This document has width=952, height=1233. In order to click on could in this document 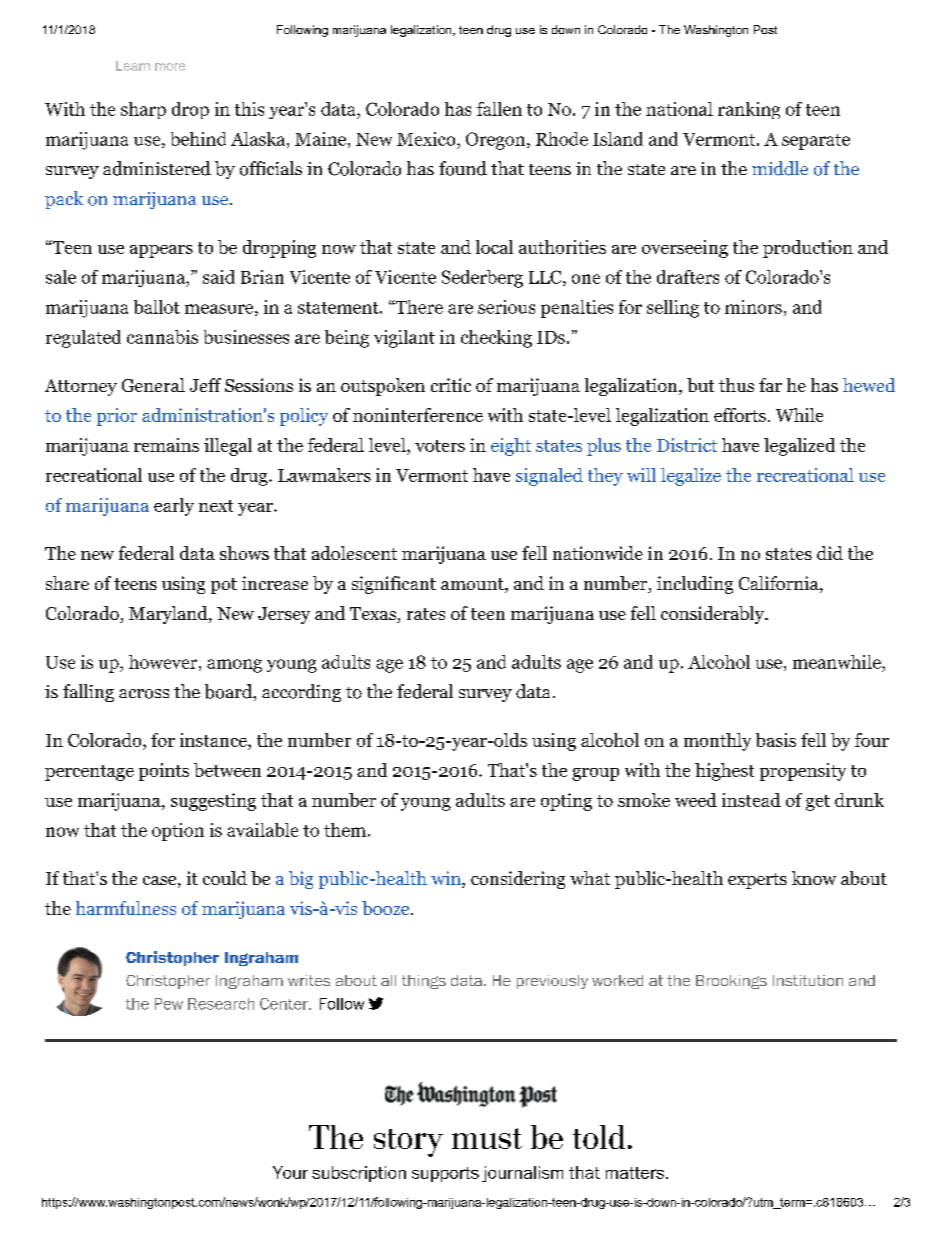, I will do `click(225, 878)`.
